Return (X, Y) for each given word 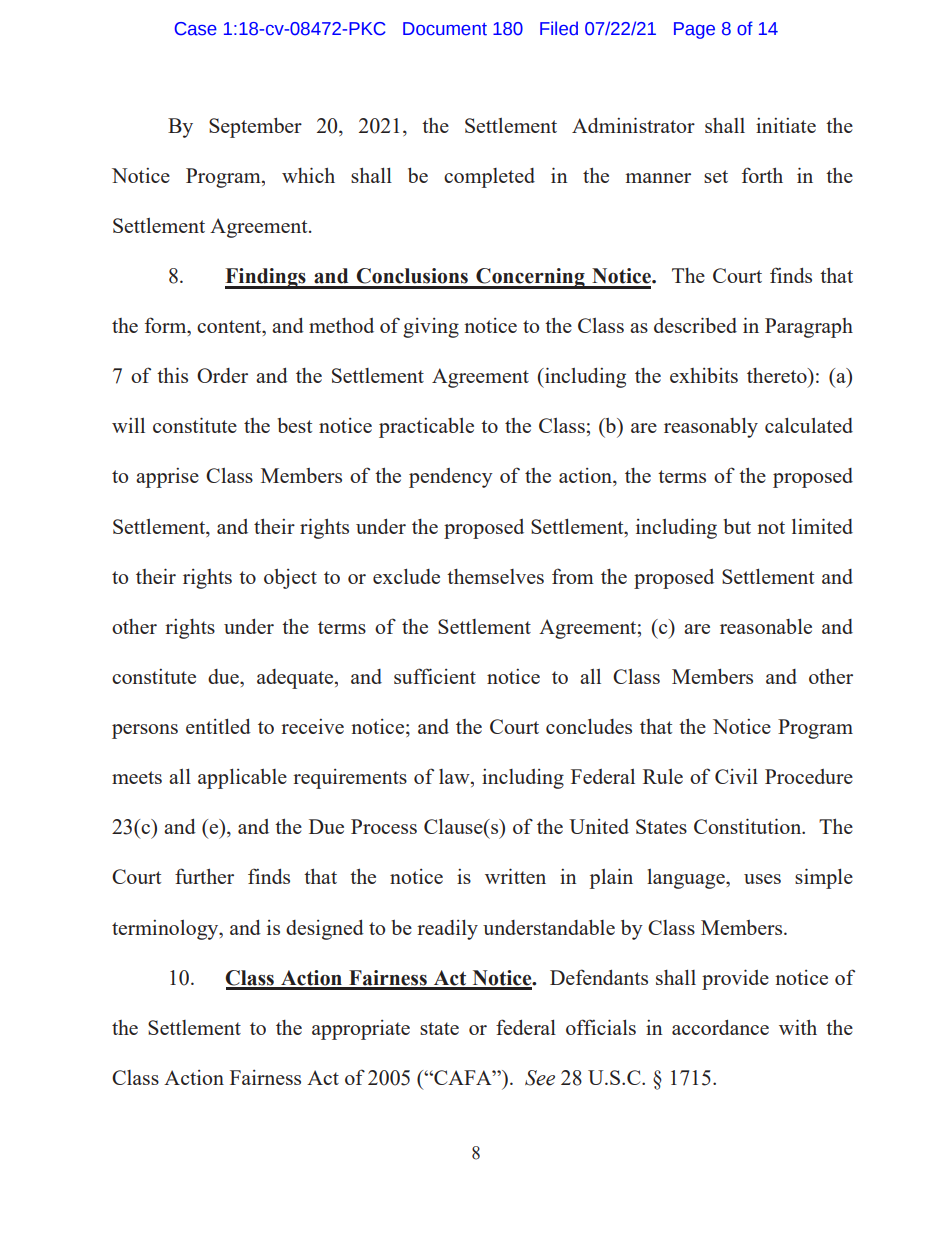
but (737, 526)
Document (445, 29)
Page (694, 30)
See (540, 1078)
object (290, 579)
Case (196, 29)
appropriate (361, 1030)
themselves (495, 576)
